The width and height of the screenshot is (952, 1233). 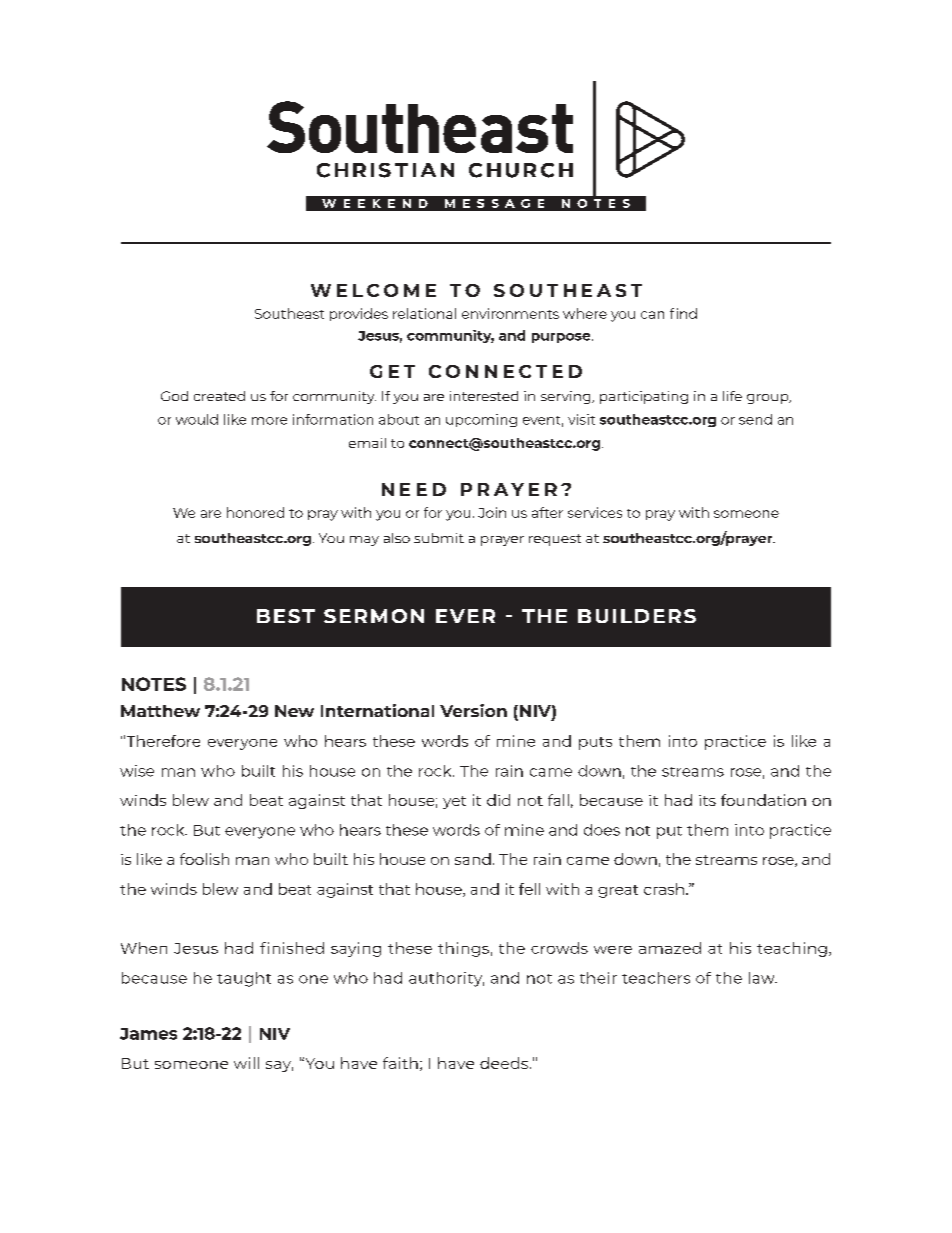 What do you see at coordinates (707, 800) in the screenshot?
I see `its` at bounding box center [707, 800].
